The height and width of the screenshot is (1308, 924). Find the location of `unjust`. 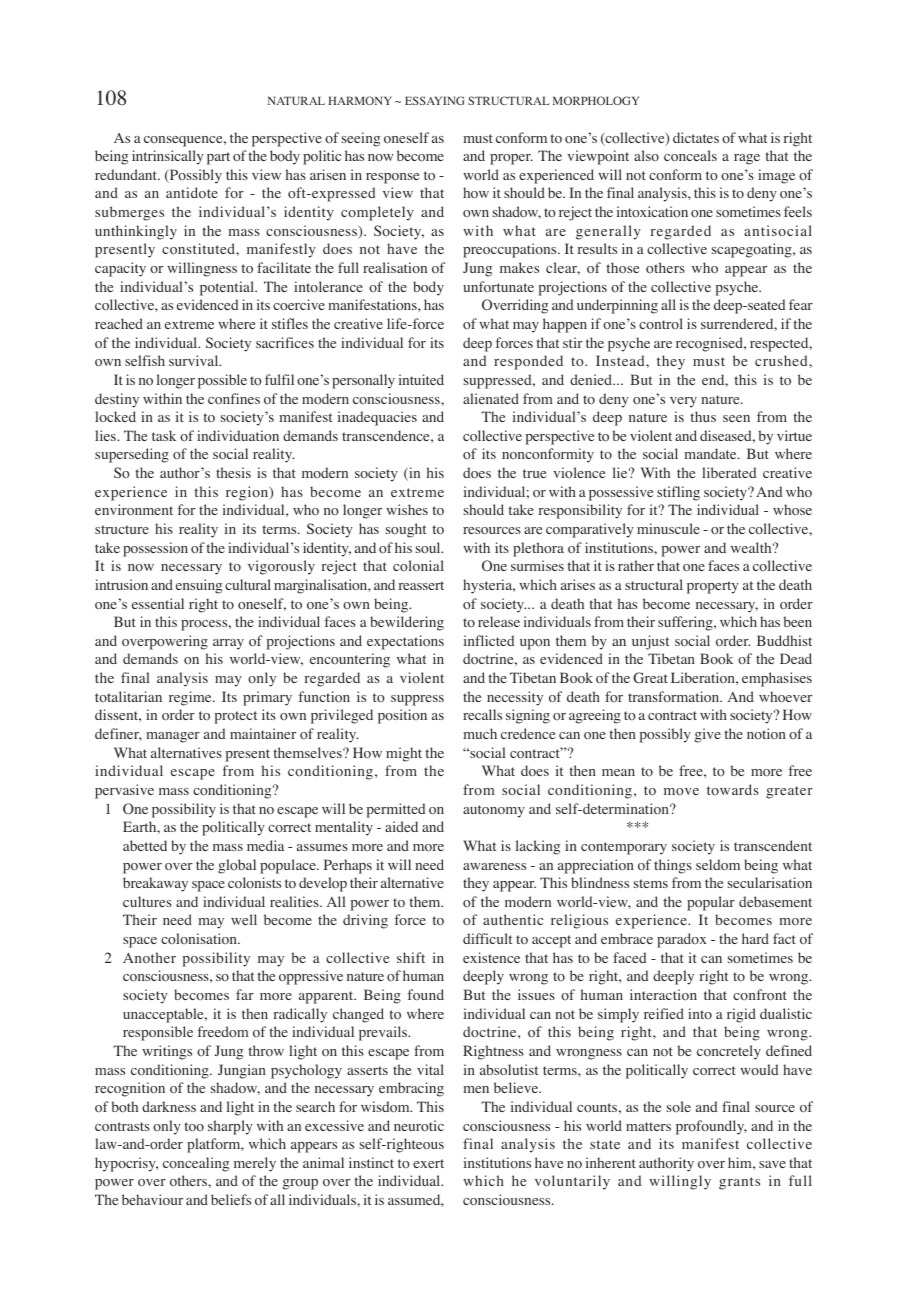

unjust is located at coordinates (650, 642).
